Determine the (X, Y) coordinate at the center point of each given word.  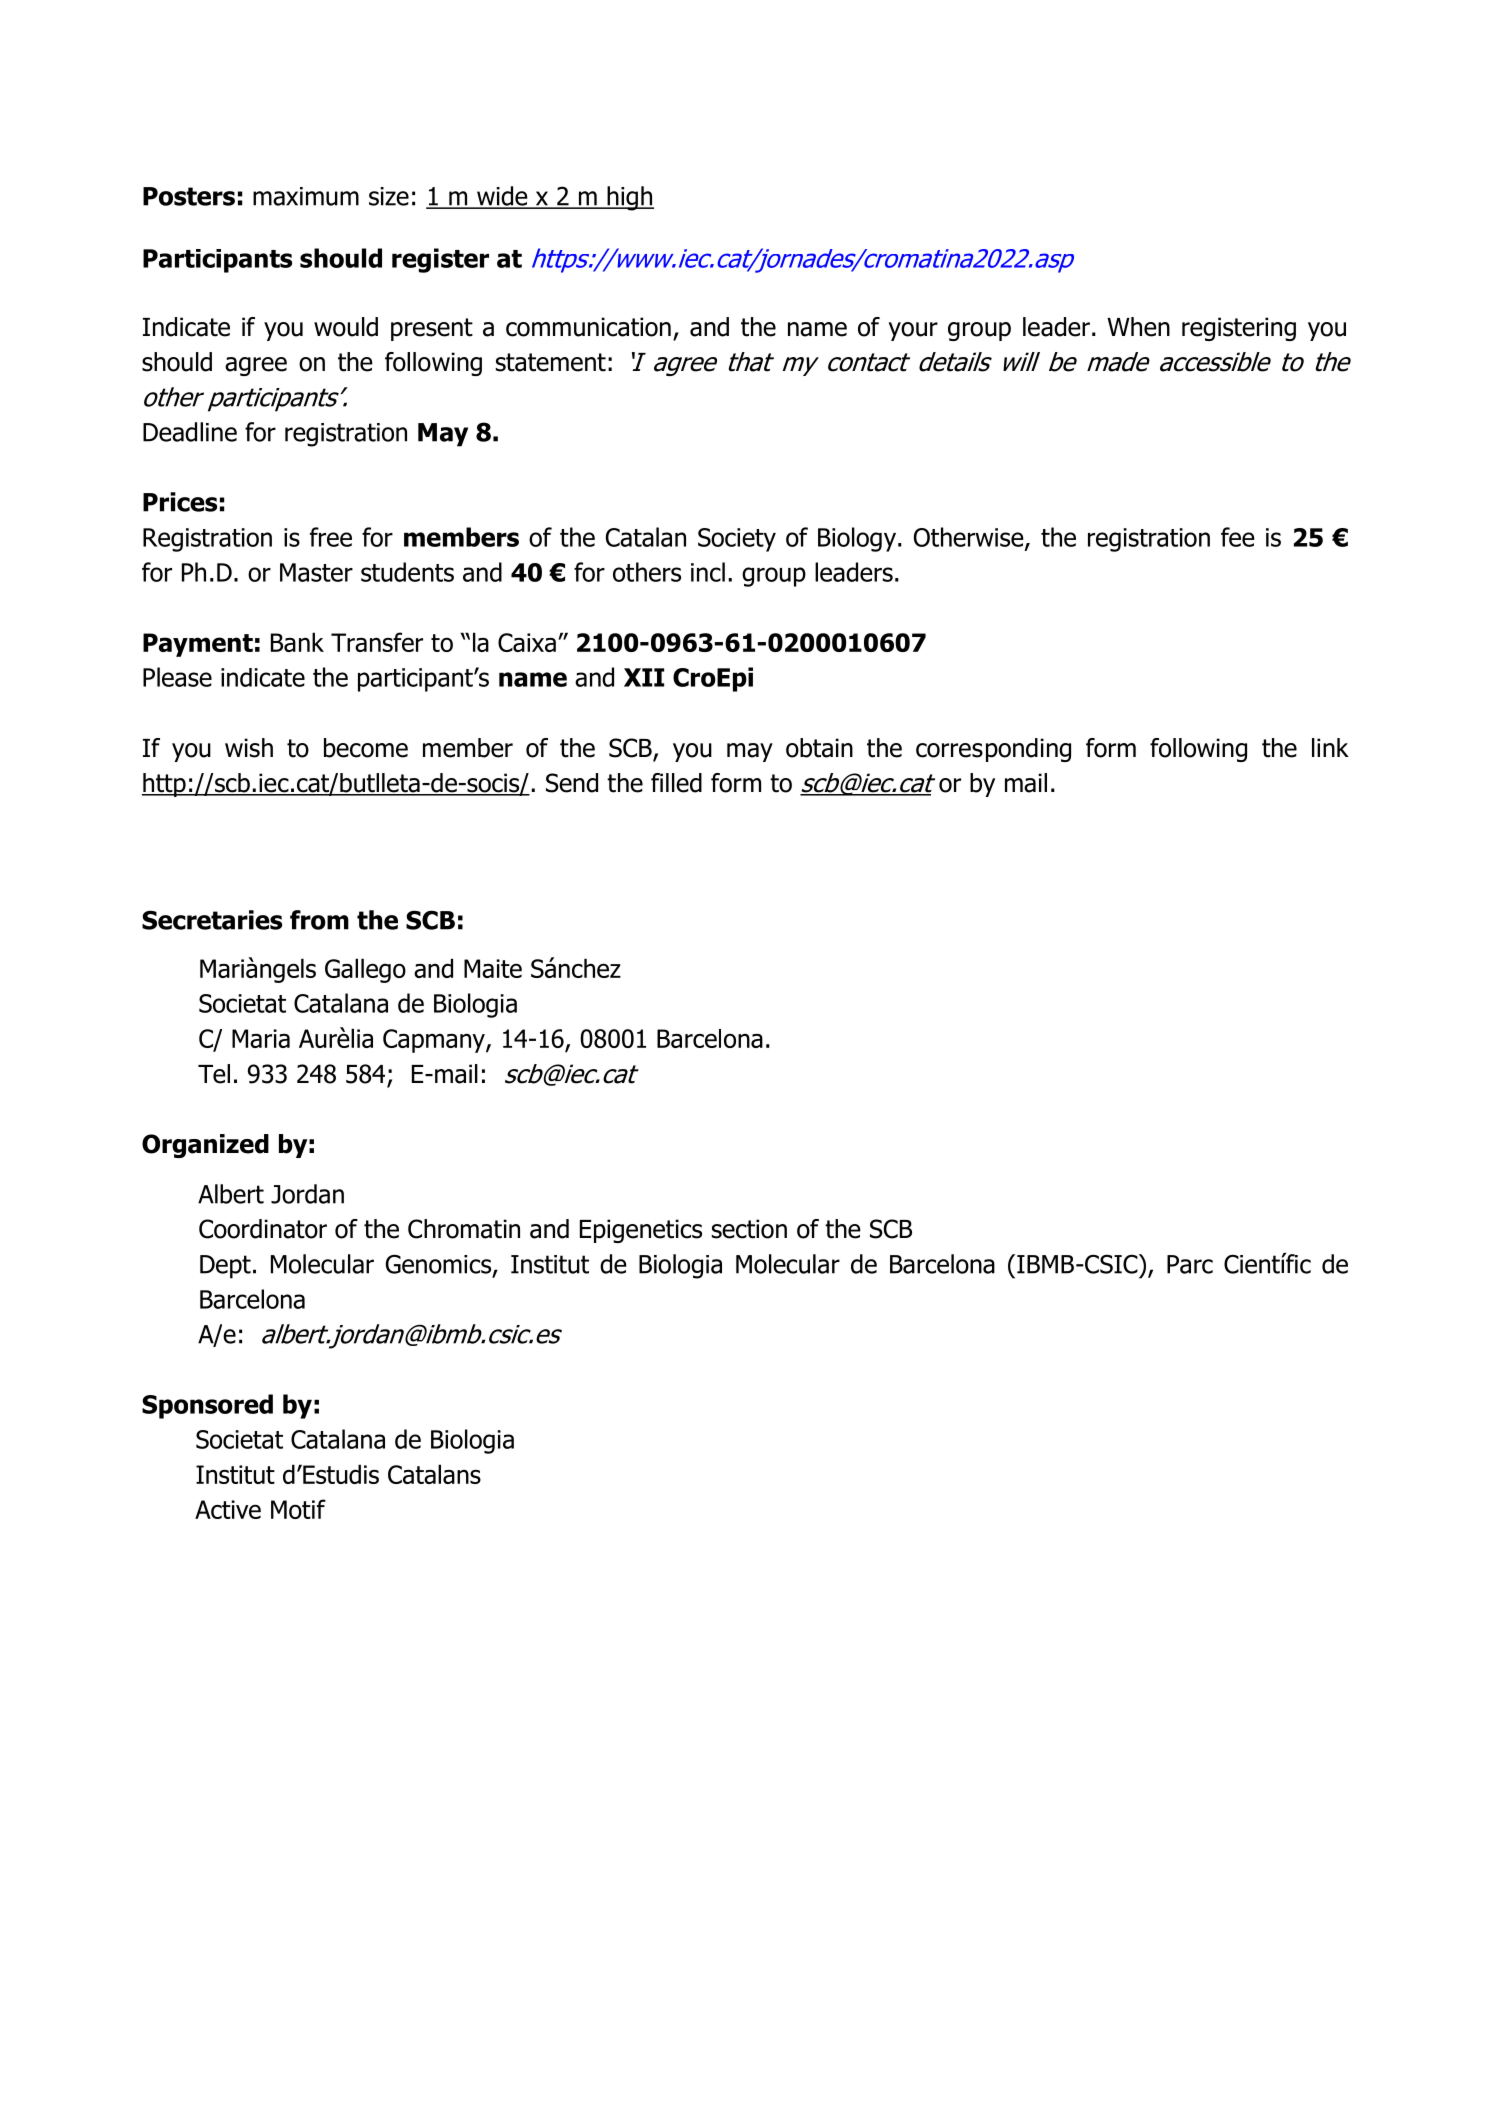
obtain (819, 748)
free (331, 537)
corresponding (993, 750)
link (1330, 747)
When (1138, 327)
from (319, 920)
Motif (298, 1509)
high (629, 198)
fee (1238, 537)
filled (676, 783)
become (366, 748)
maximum (306, 196)
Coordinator (263, 1229)
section (749, 1229)
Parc (1190, 1264)
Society (737, 540)
